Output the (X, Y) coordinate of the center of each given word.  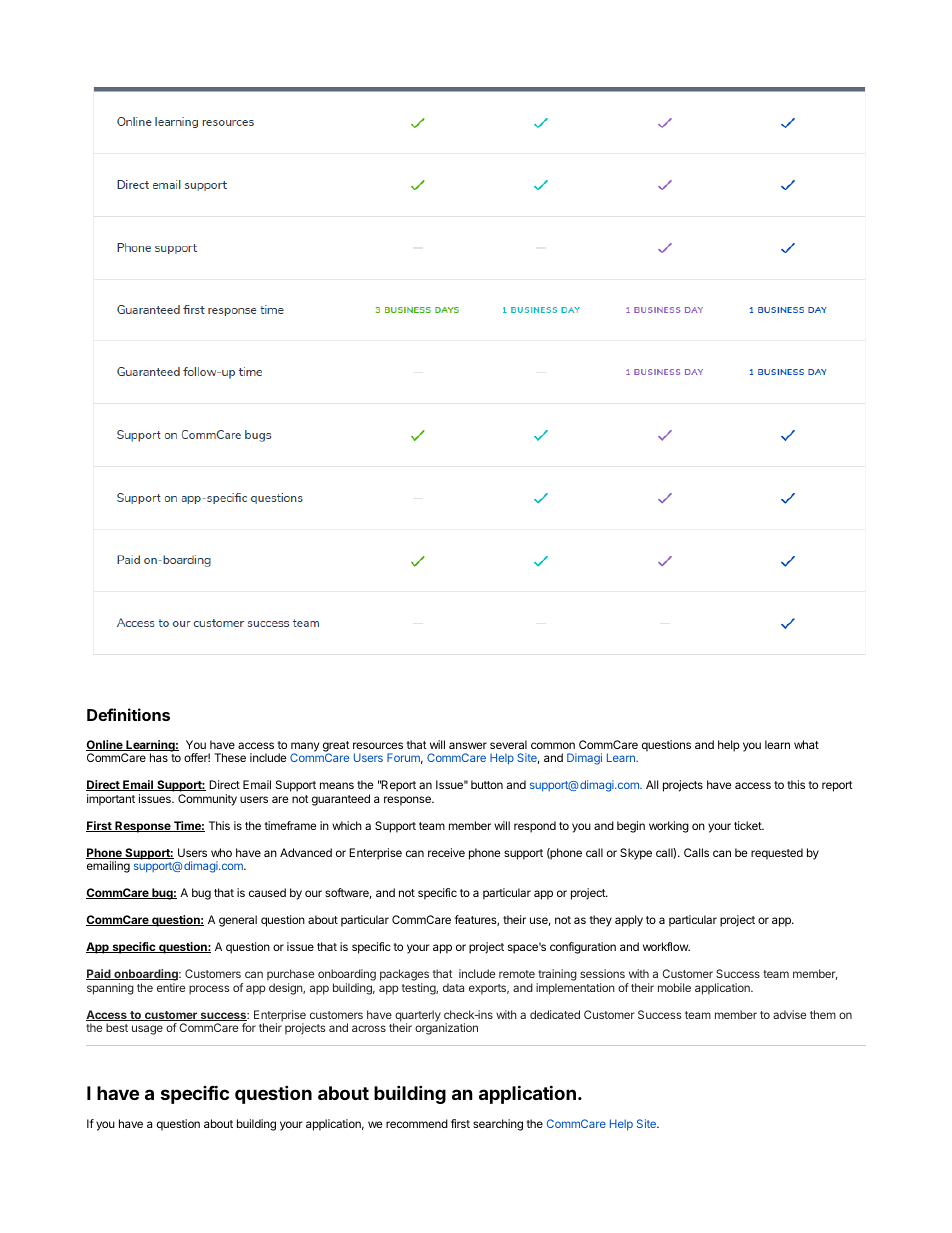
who (221, 852)
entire (171, 987)
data (453, 987)
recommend (417, 1123)
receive (446, 852)
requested (777, 854)
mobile (674, 987)
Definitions (128, 714)
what (806, 744)
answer (468, 745)
